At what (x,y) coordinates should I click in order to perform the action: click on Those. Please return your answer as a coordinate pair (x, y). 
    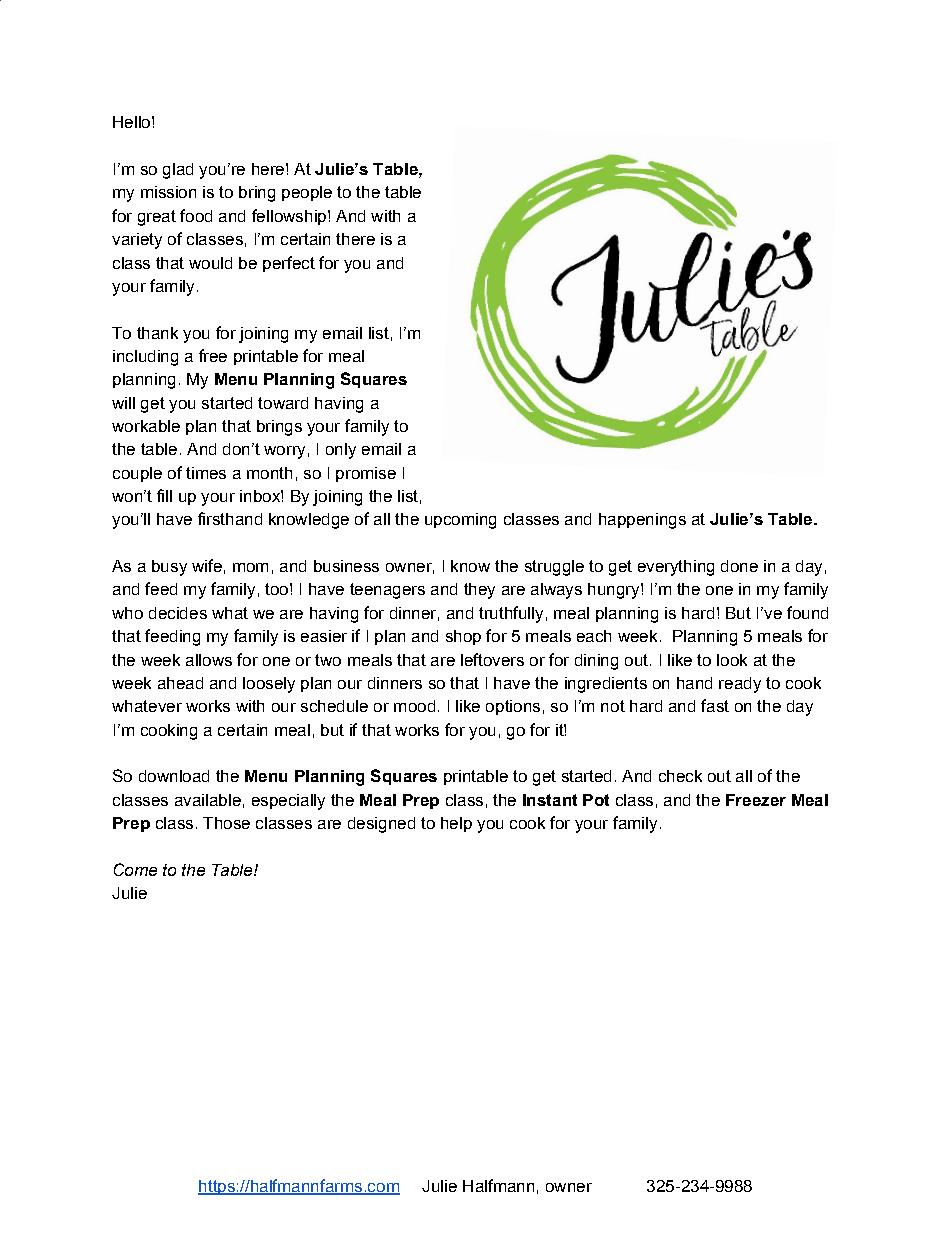
    Looking at the image, I should click on (226, 823).
